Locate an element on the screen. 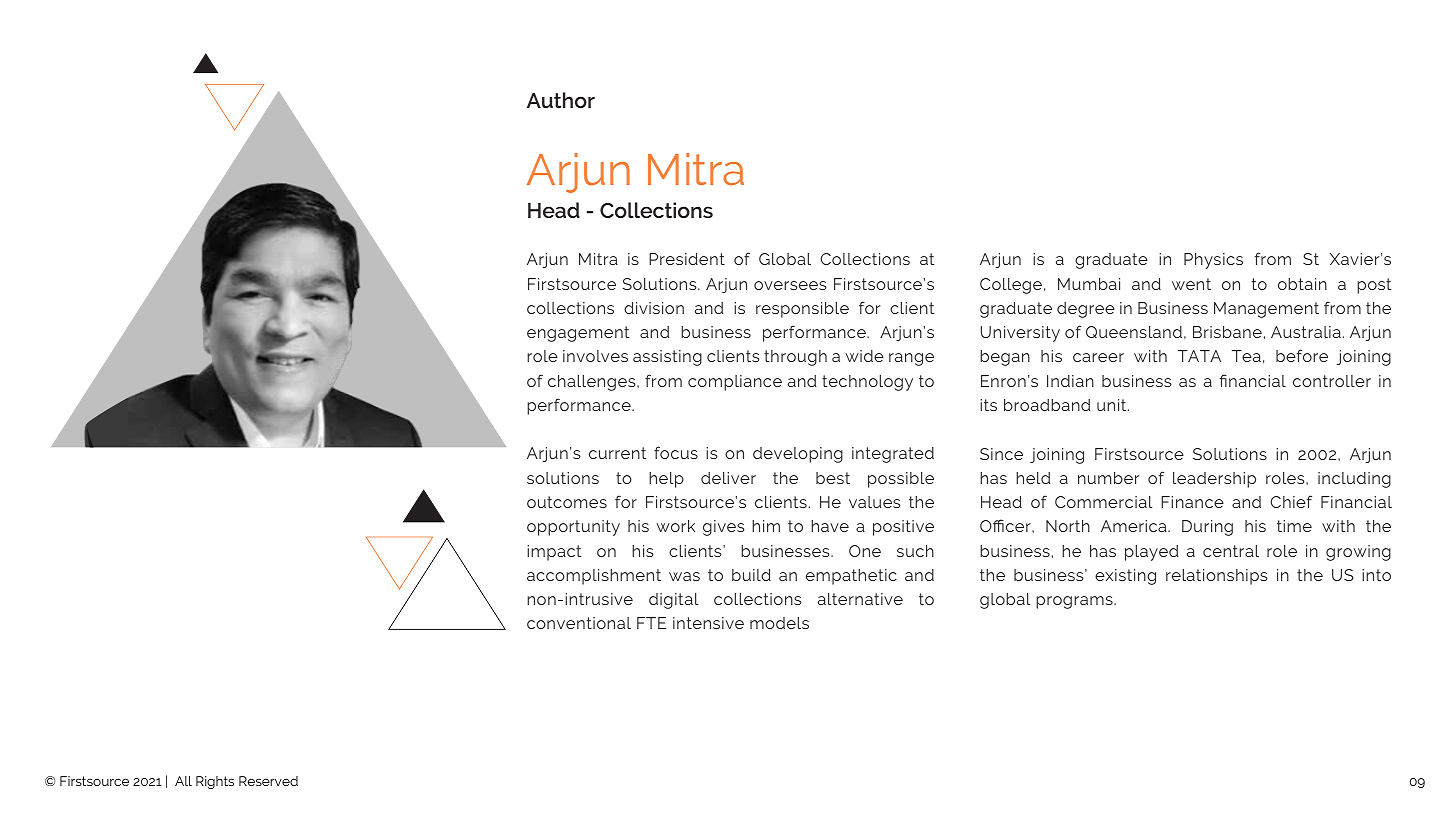  Author is located at coordinates (561, 100).
